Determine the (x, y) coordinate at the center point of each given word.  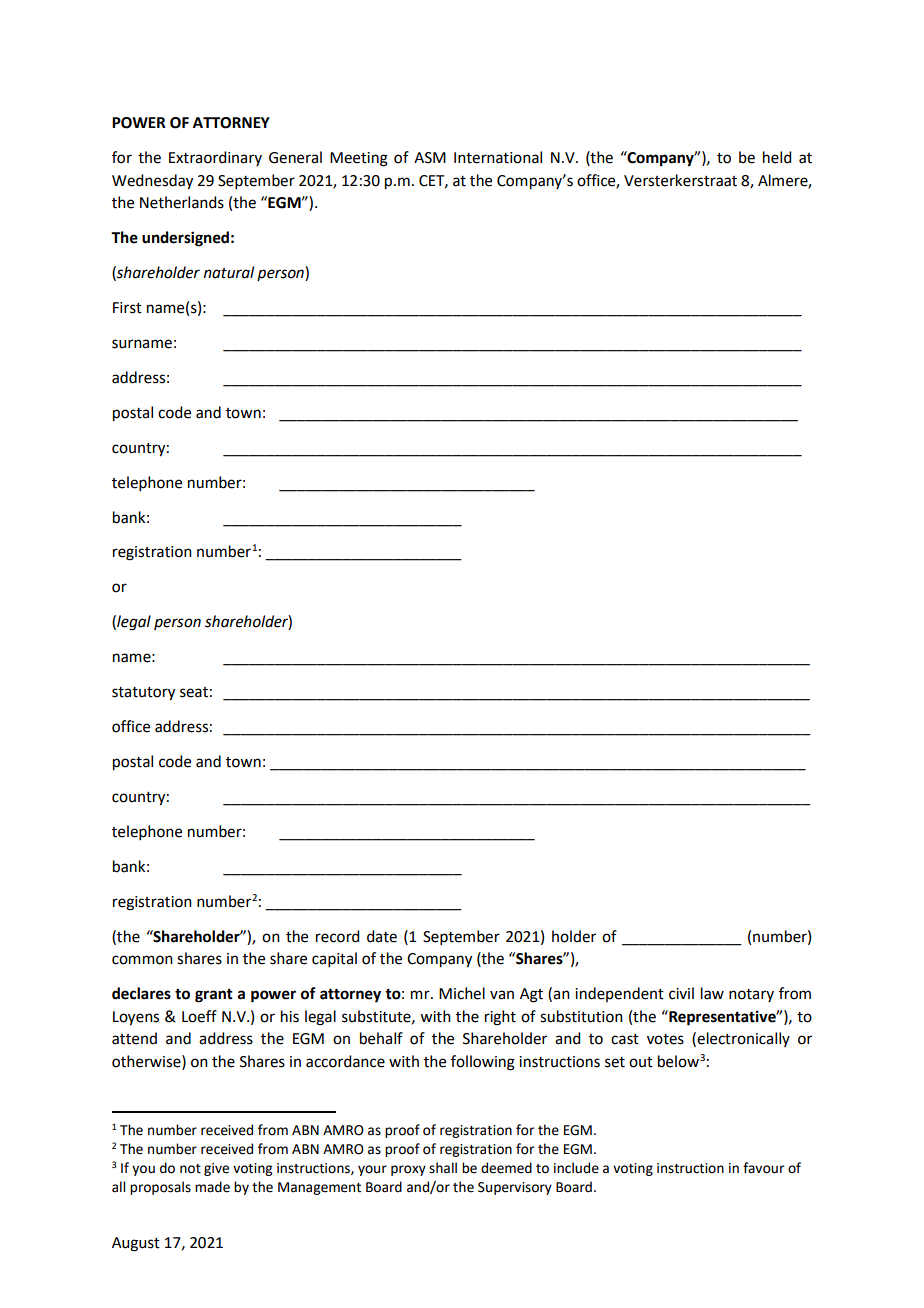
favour (763, 1168)
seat (194, 692)
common (142, 960)
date (382, 936)
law (712, 993)
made (212, 1187)
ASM (430, 158)
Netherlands (182, 202)
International (498, 157)
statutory (143, 694)
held (777, 157)
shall (443, 1168)
